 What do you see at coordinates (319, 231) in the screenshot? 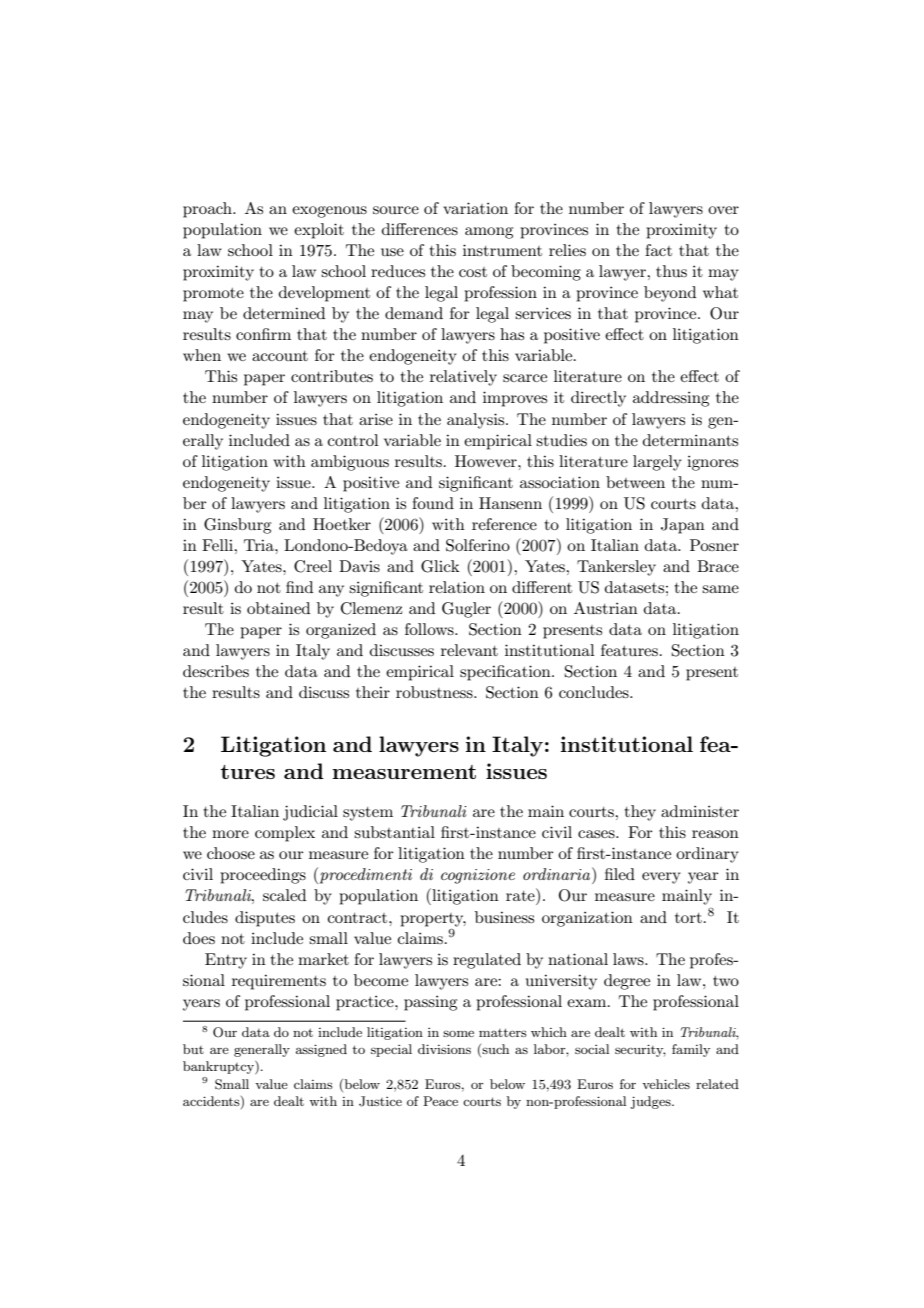
I see `exploit` at bounding box center [319, 231].
